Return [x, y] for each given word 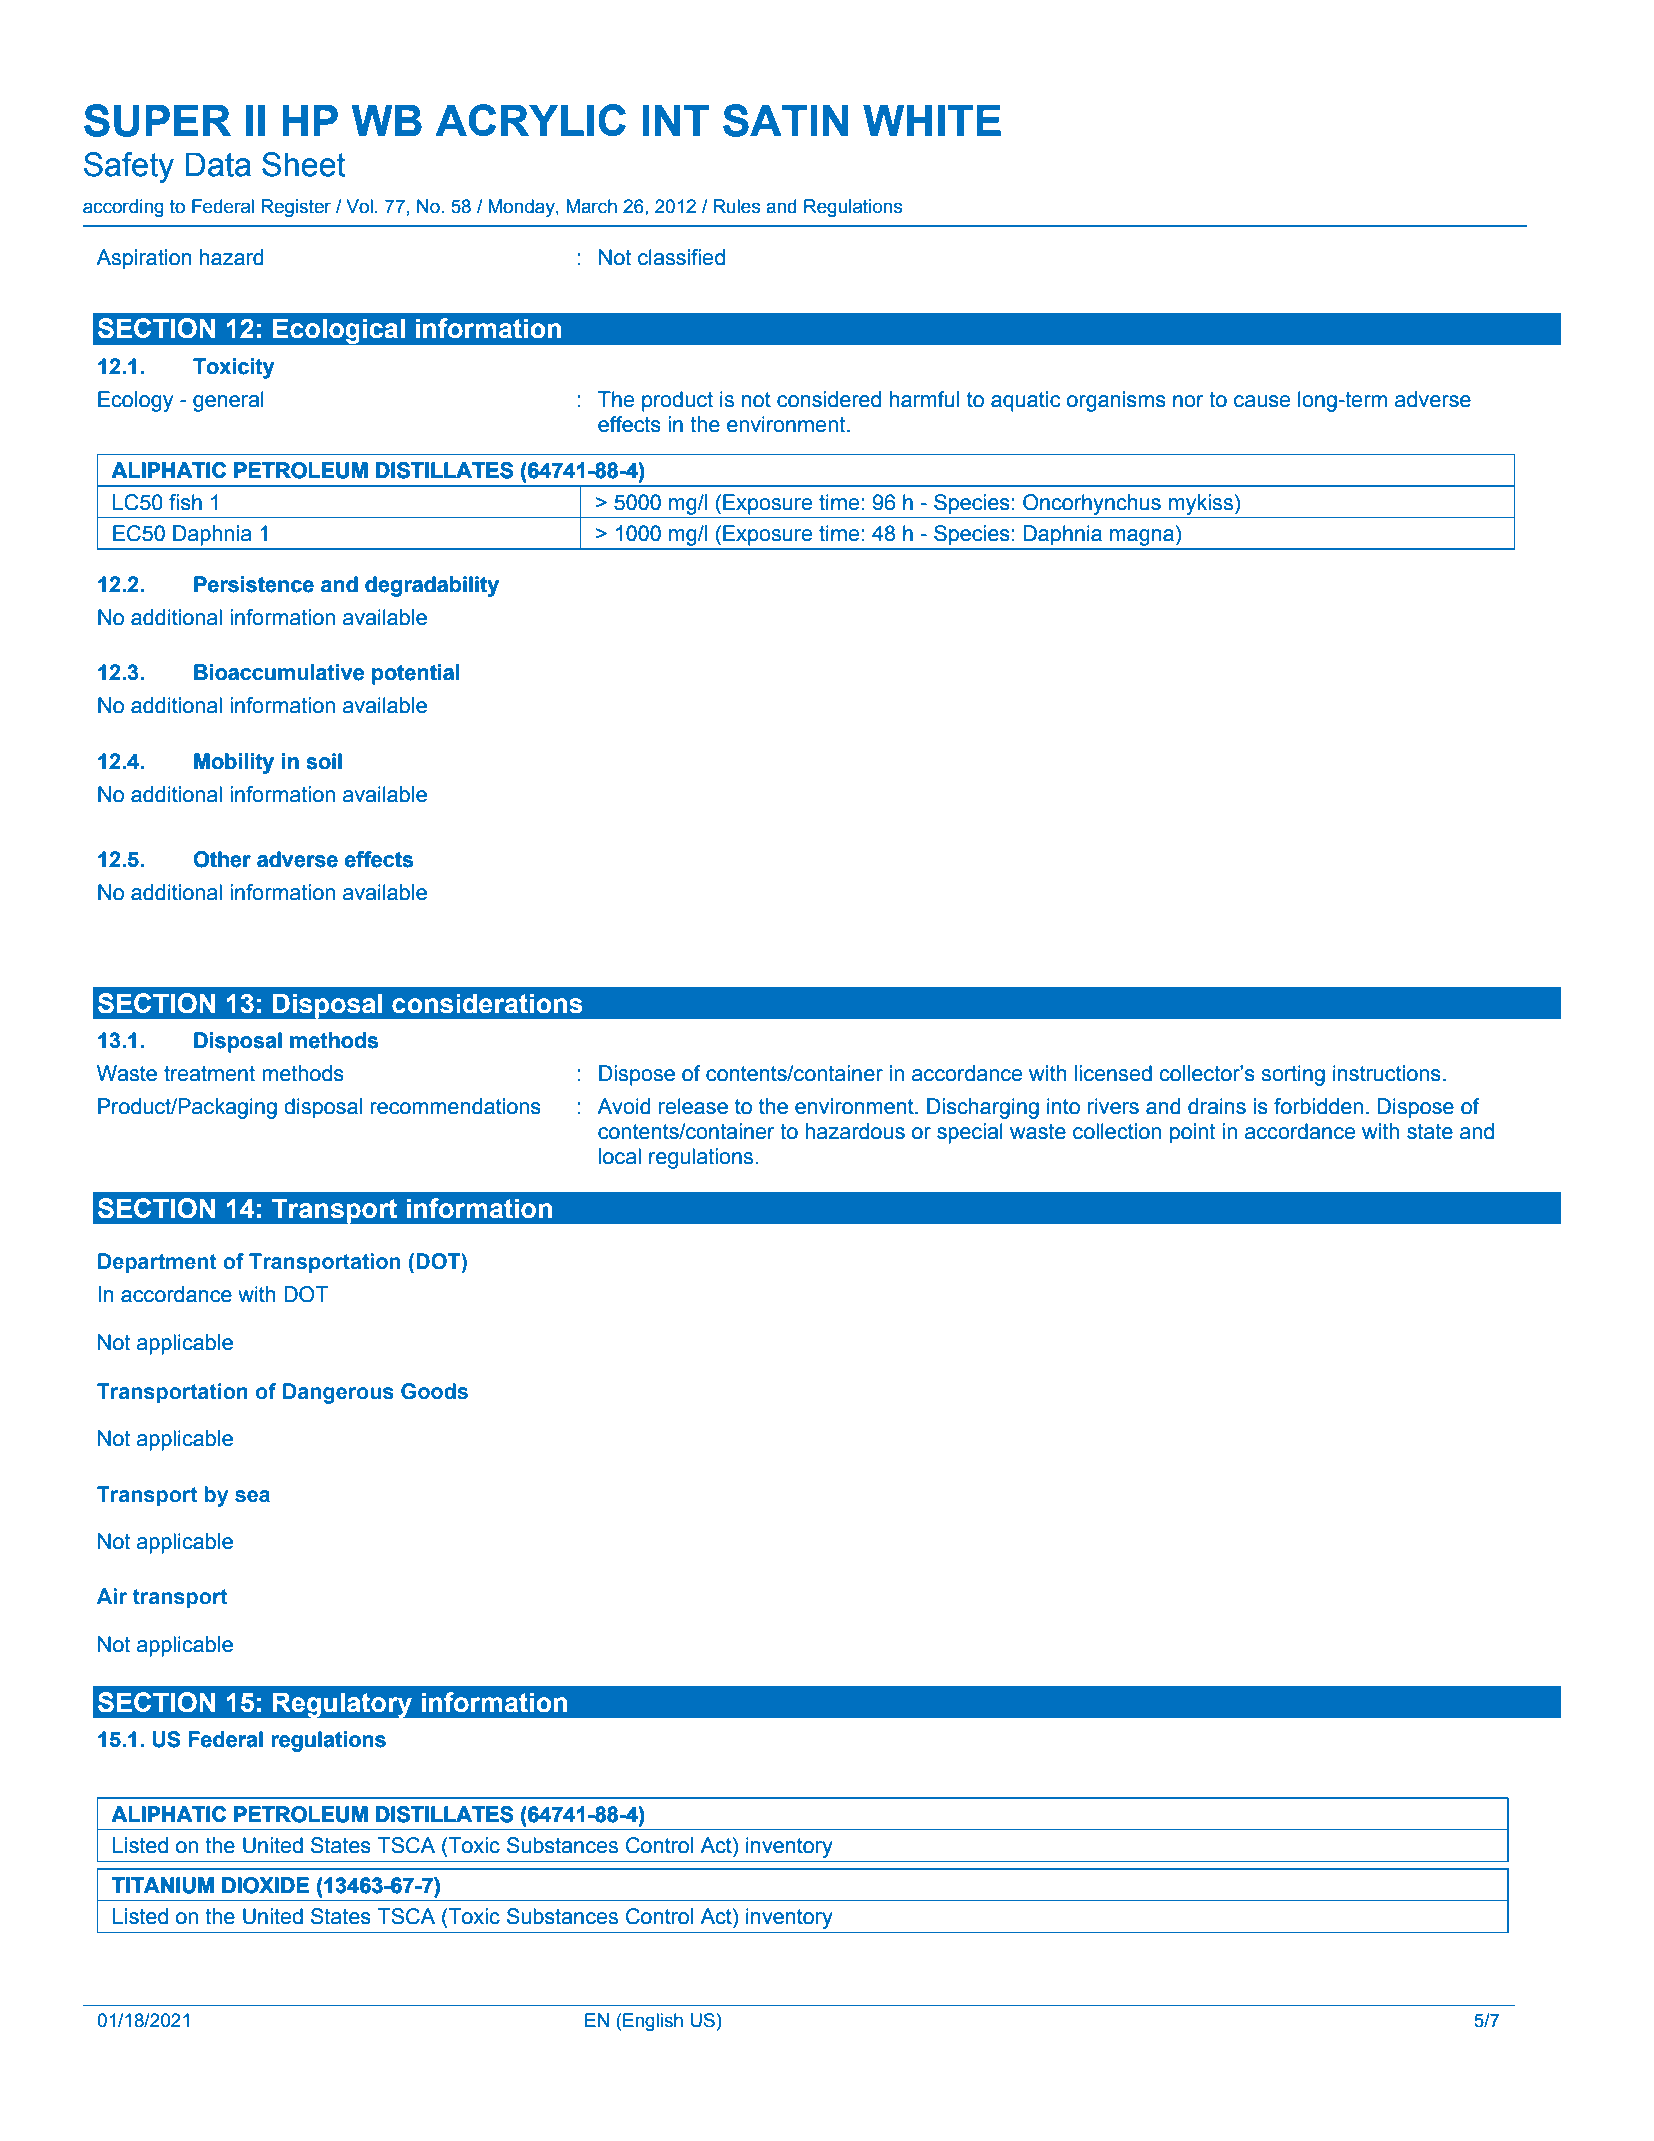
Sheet [304, 164]
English [653, 2022]
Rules [736, 206]
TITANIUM [163, 1885]
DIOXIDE [265, 1885]
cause [1262, 401]
